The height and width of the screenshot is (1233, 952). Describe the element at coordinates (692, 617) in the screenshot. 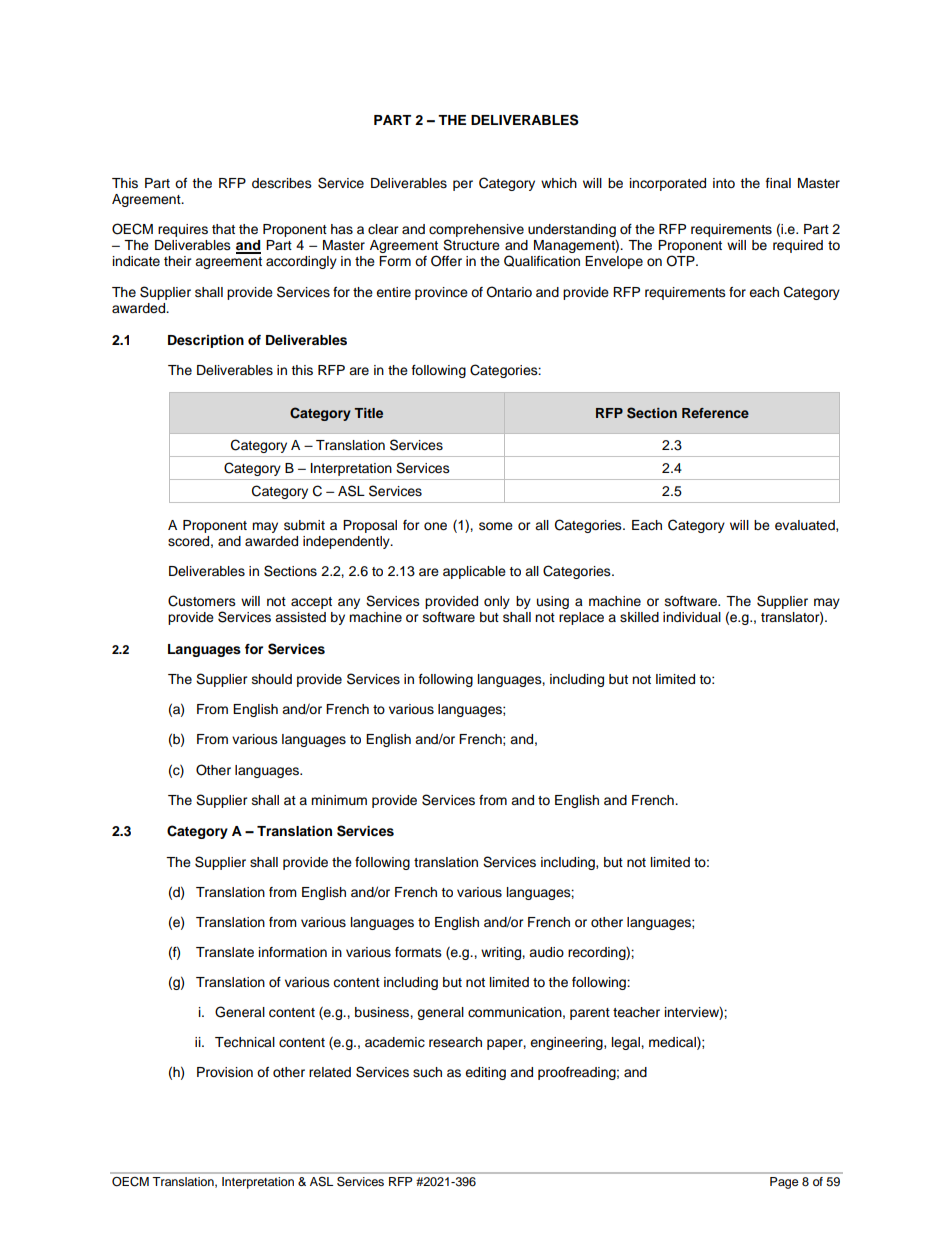

I see `individual` at that location.
